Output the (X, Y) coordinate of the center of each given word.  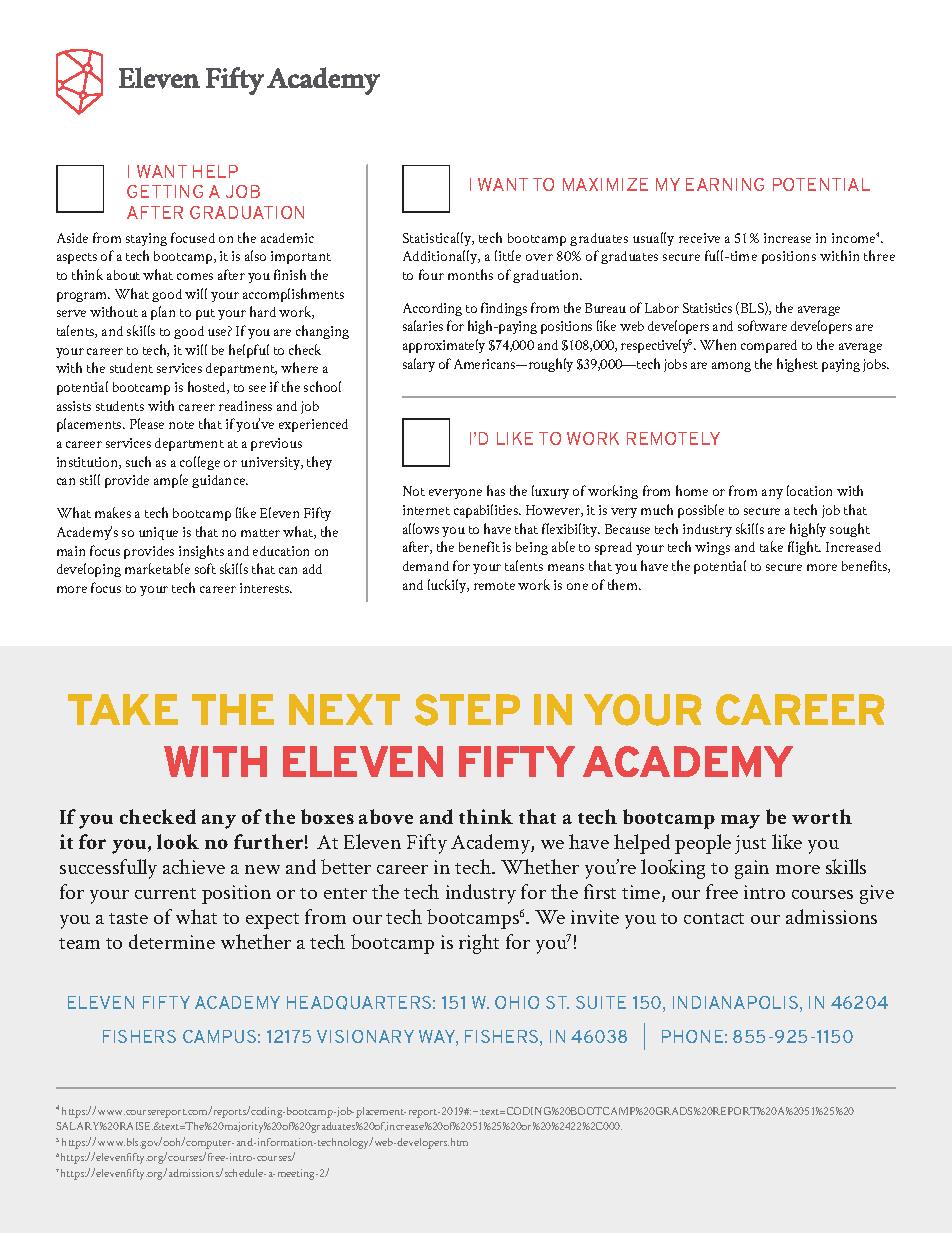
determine (172, 941)
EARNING (725, 184)
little (508, 255)
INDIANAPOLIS (735, 1002)
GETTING (165, 191)
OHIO (517, 1002)
